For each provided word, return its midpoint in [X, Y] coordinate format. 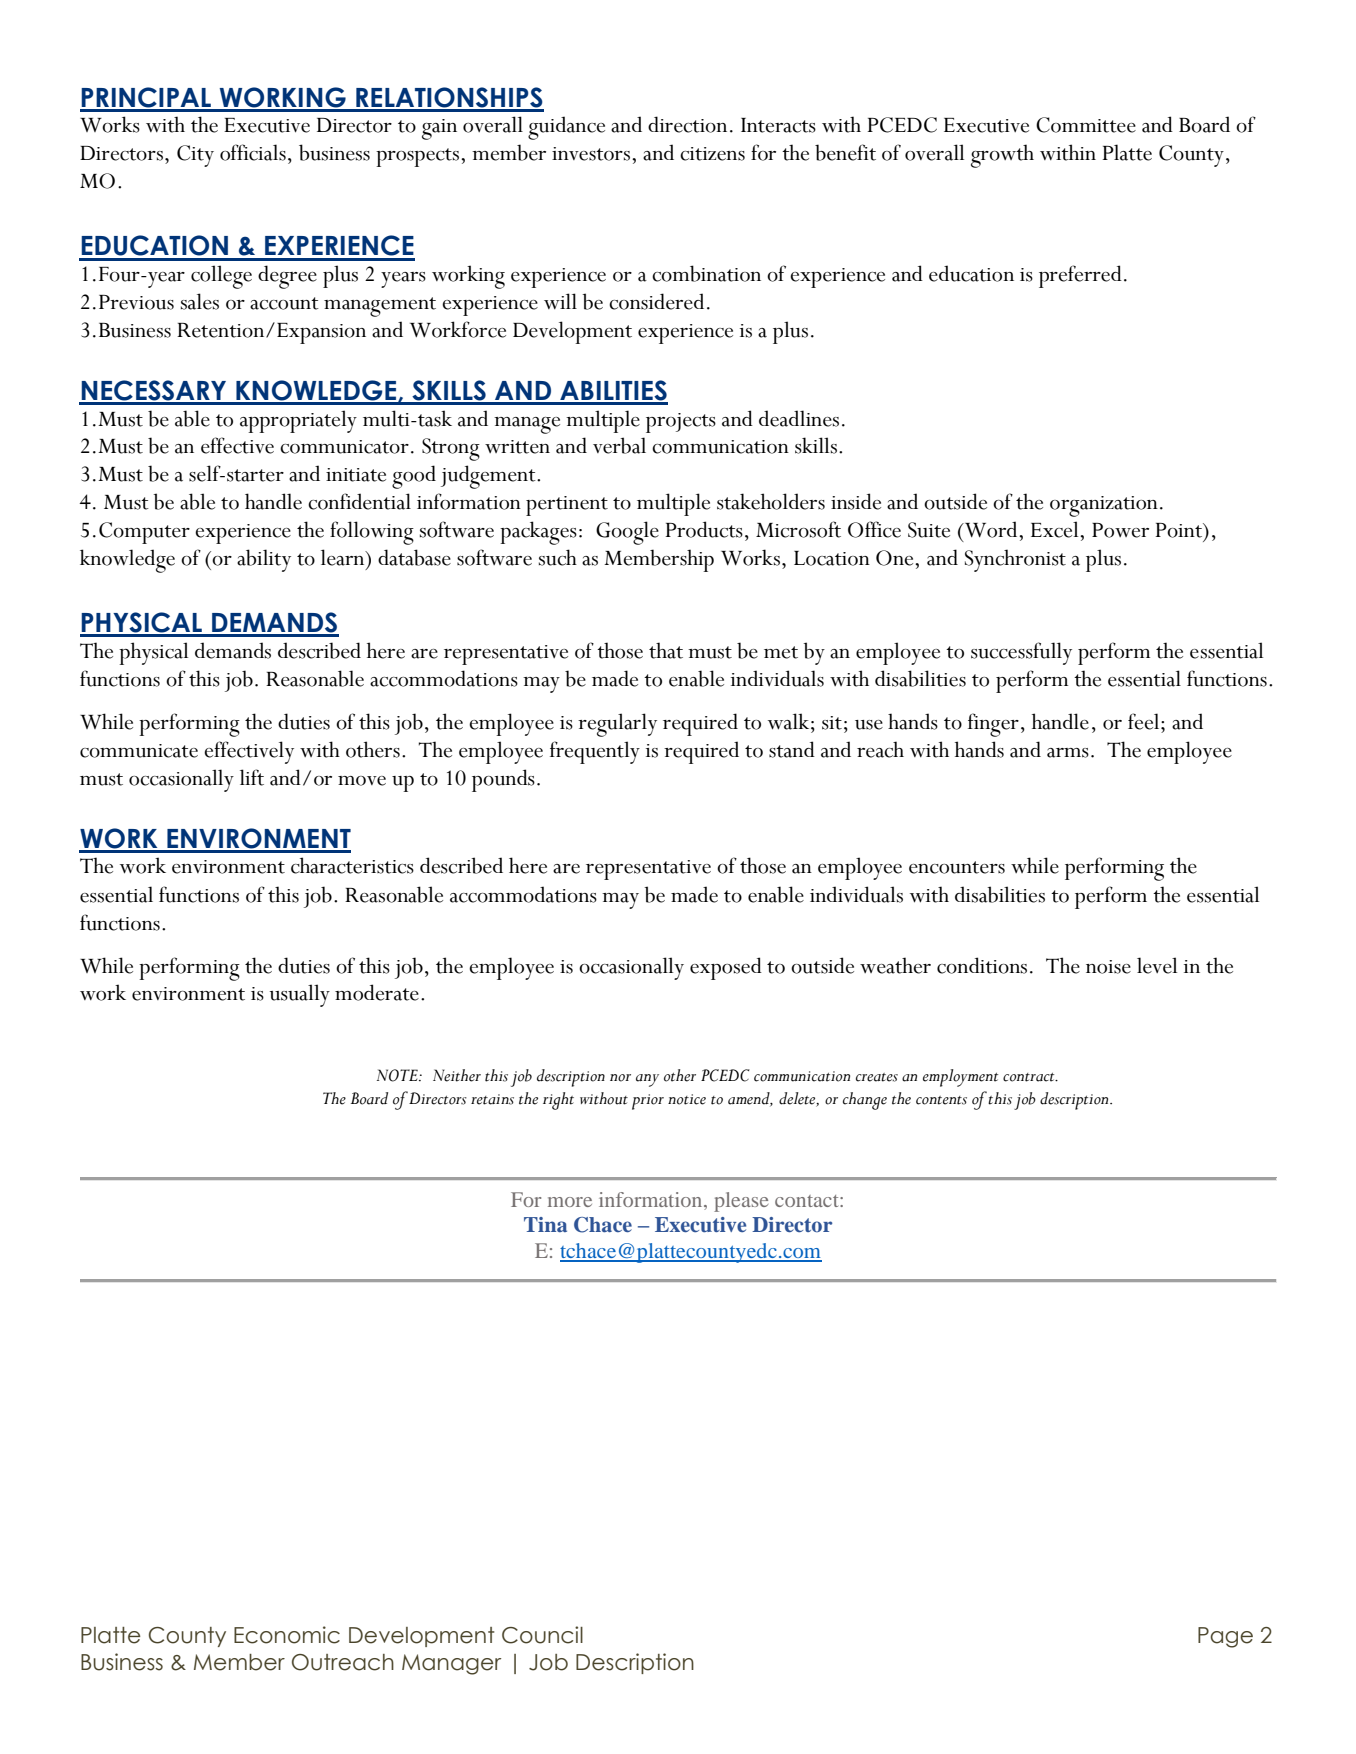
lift [252, 777]
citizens [712, 154]
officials [253, 152]
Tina [545, 1224]
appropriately [298, 421]
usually [300, 995]
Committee [1086, 125]
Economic [287, 1635]
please [741, 1202]
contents [941, 1100]
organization [1104, 506]
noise [1108, 967]
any [647, 1080]
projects [681, 423]
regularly [617, 725]
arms [1068, 753]
